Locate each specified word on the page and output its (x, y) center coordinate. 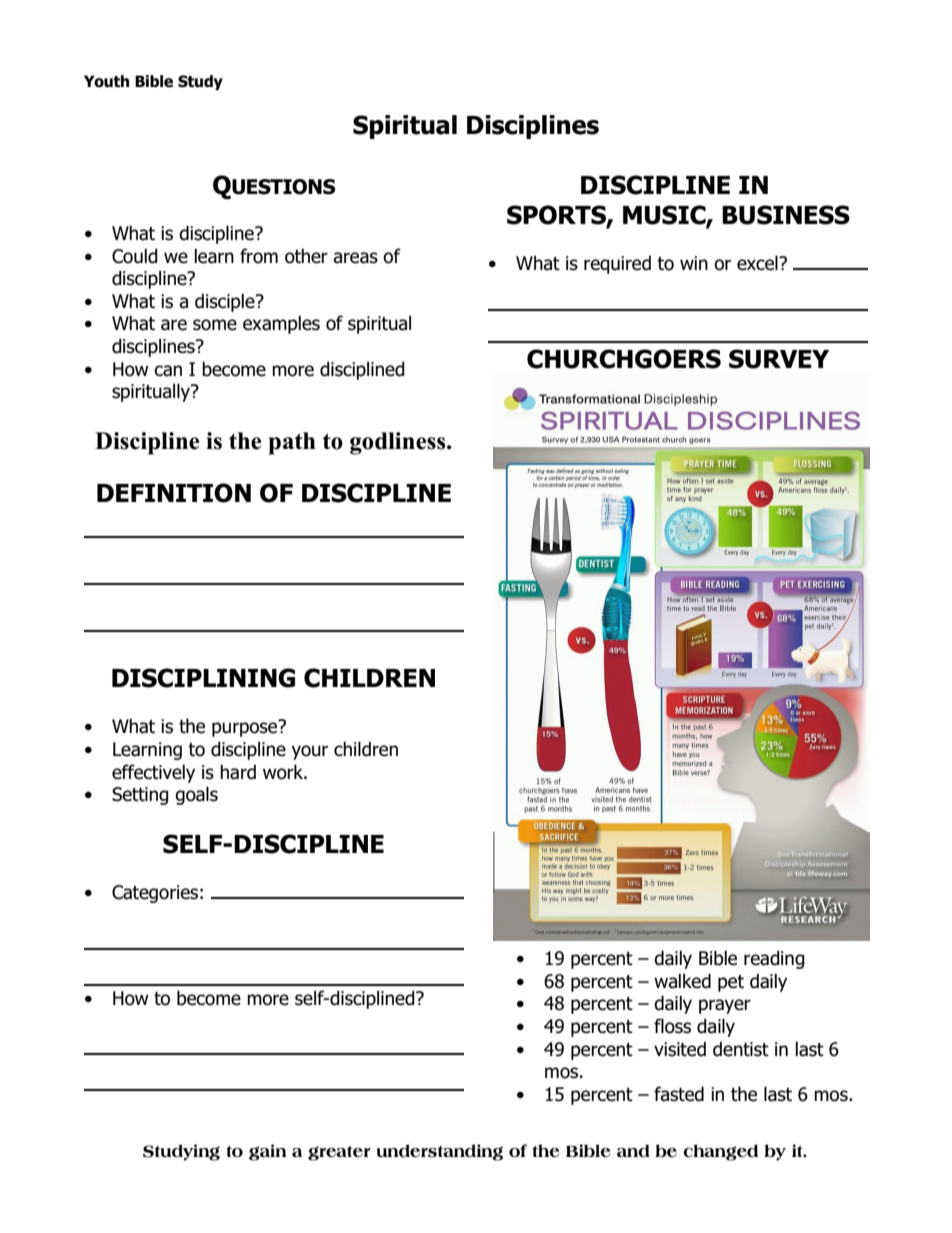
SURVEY (779, 359)
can (168, 371)
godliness (399, 443)
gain (268, 1152)
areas (355, 258)
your (310, 752)
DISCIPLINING (203, 678)
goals (196, 795)
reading (774, 959)
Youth (106, 81)
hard (238, 772)
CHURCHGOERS (624, 359)
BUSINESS (786, 215)
